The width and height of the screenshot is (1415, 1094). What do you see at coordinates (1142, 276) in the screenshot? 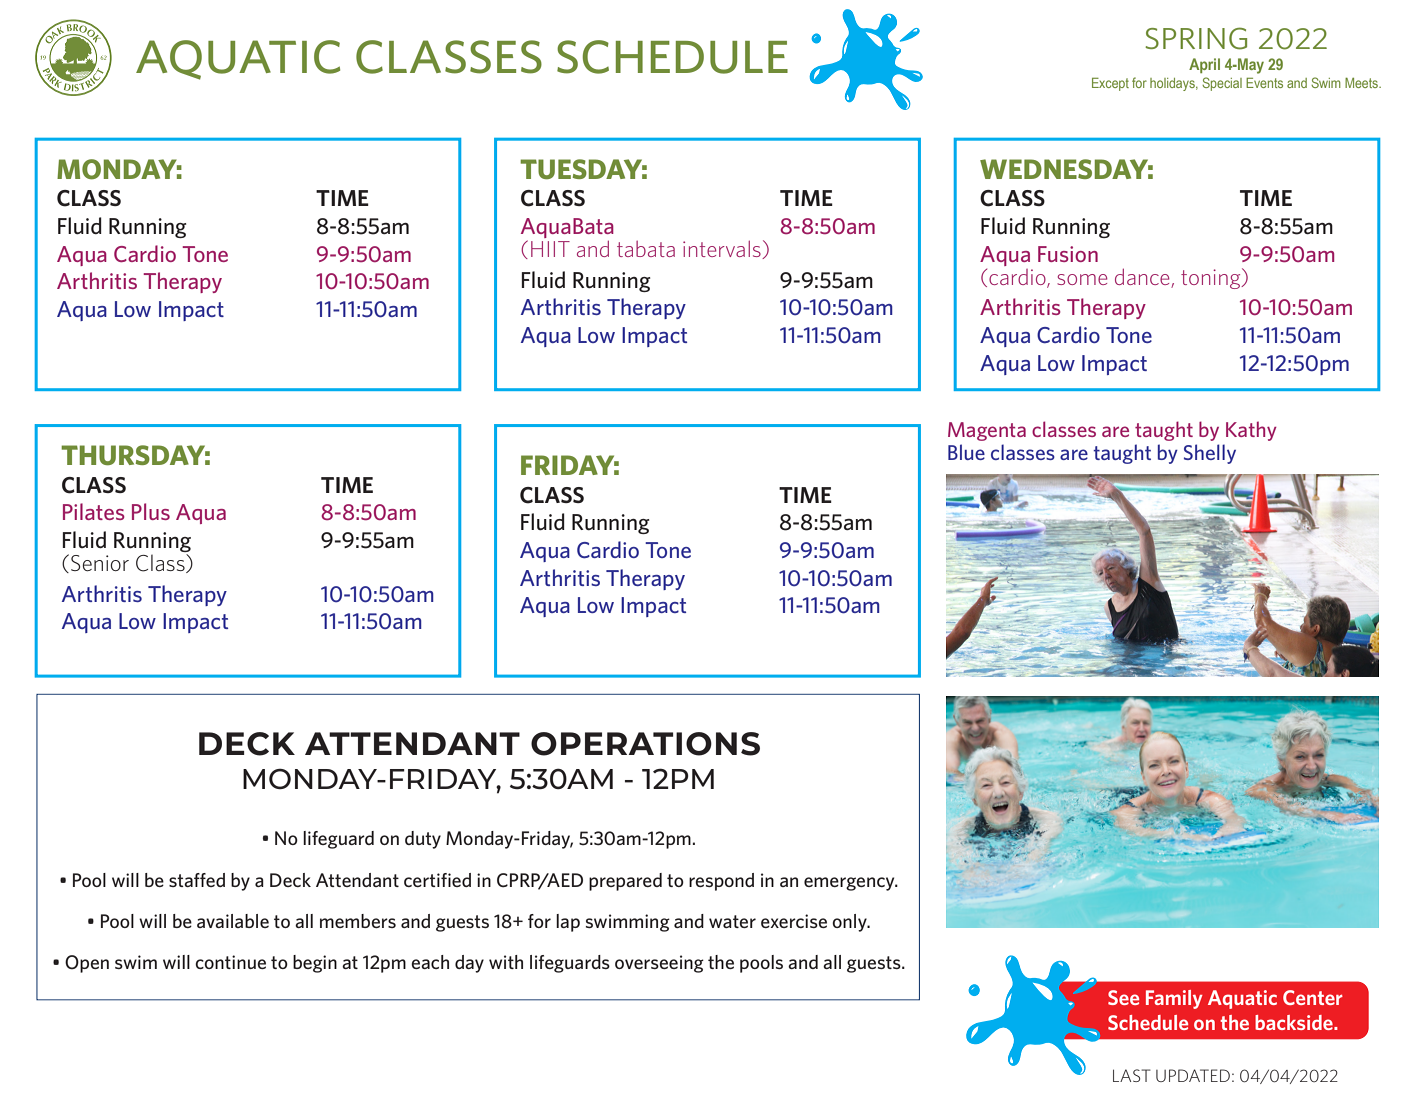
I see `dance` at bounding box center [1142, 276].
